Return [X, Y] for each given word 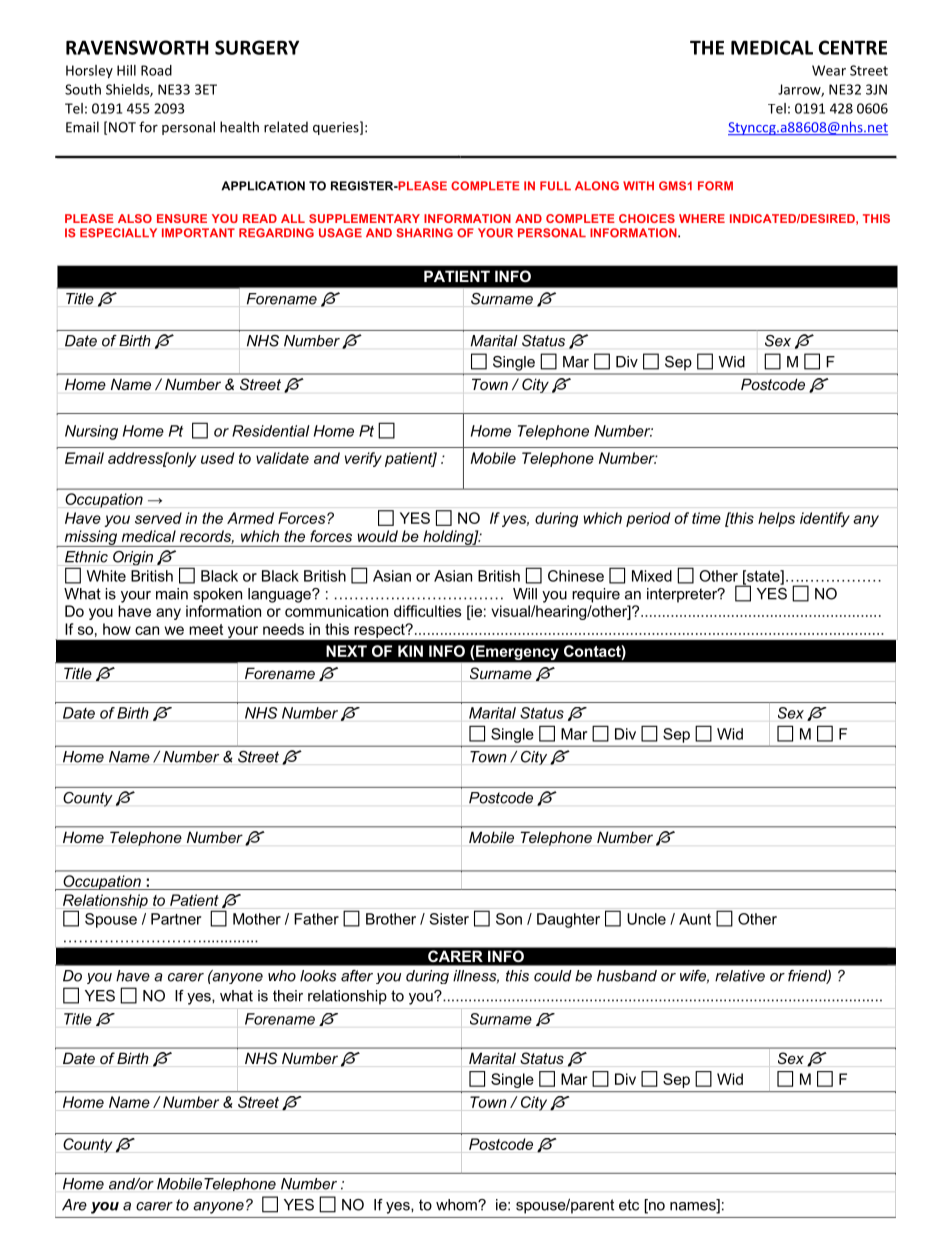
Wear [829, 70]
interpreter [683, 595]
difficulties [428, 611]
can [147, 630]
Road [156, 70]
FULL [555, 186]
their [288, 996]
